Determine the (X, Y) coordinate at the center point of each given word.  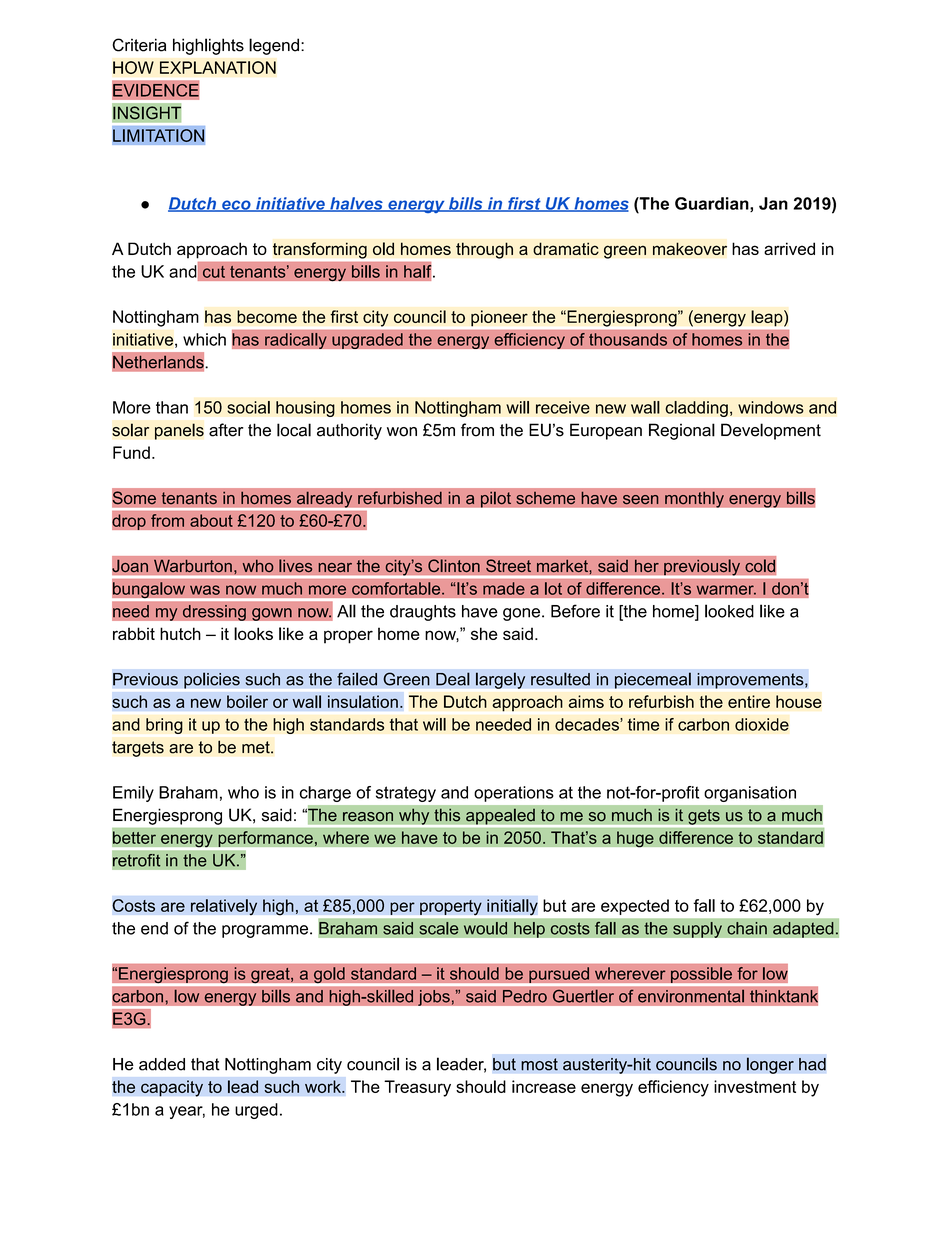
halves (356, 204)
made (504, 588)
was (205, 590)
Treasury (417, 1088)
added (162, 1064)
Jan (773, 203)
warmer (726, 590)
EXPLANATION (218, 67)
